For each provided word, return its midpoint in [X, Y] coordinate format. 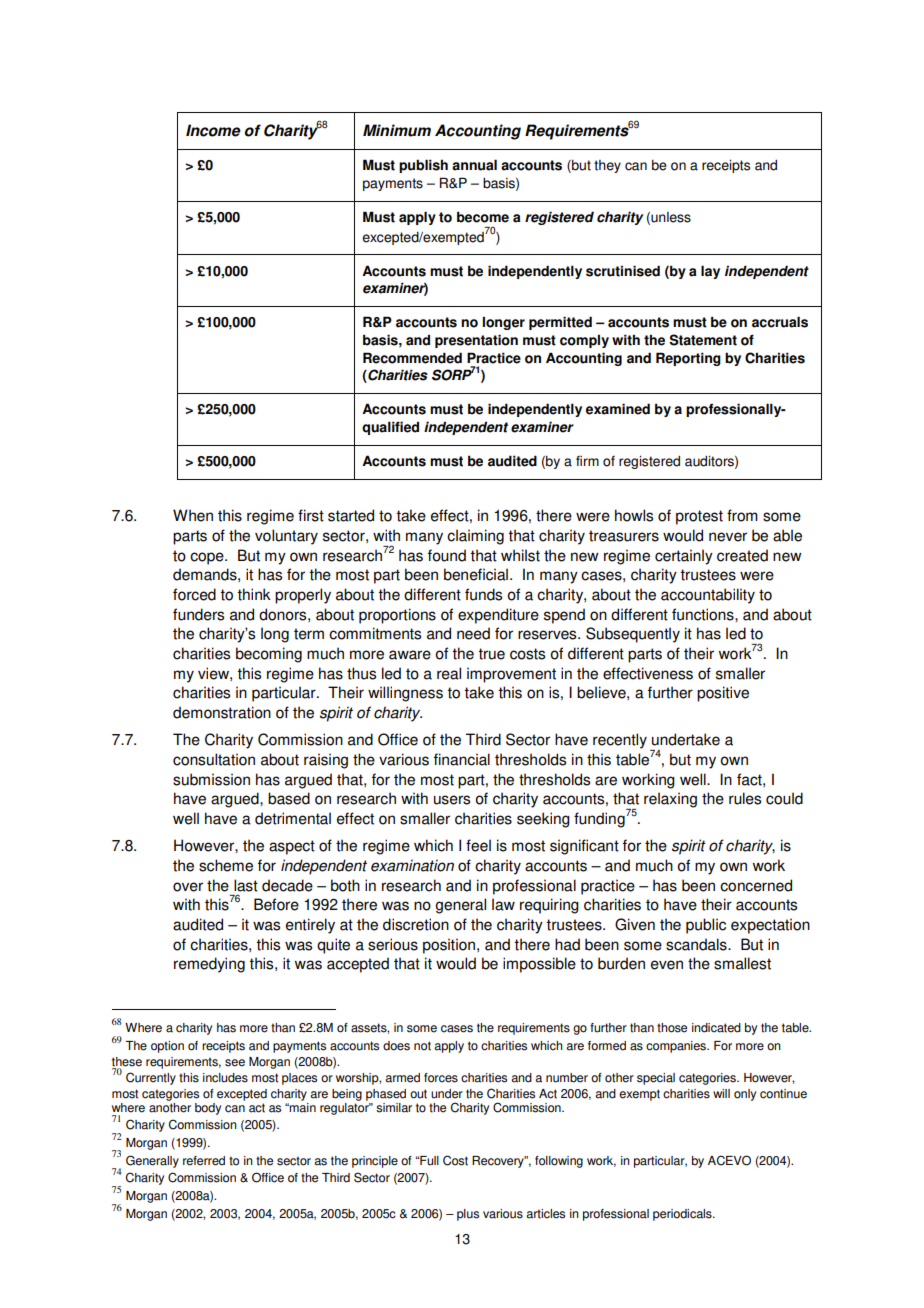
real [449, 673]
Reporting [688, 359]
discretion [416, 924]
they [607, 166]
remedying [209, 965]
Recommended [412, 358]
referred [204, 1161]
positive [723, 694]
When [193, 515]
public [706, 926]
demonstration [222, 712]
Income [213, 130]
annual [474, 165]
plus [468, 1215]
